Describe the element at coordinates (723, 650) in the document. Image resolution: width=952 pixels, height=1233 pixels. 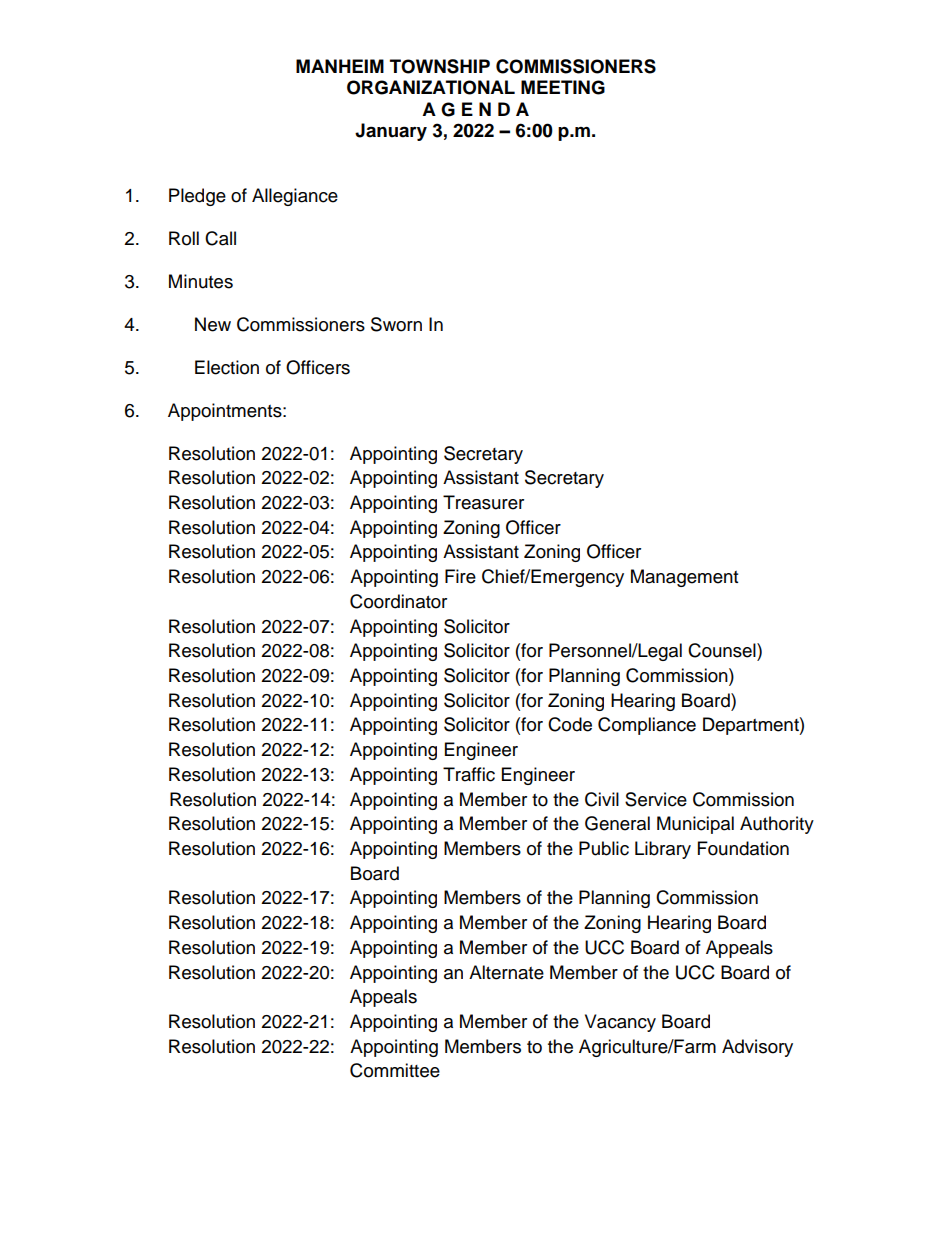
I see `Counsel` at that location.
